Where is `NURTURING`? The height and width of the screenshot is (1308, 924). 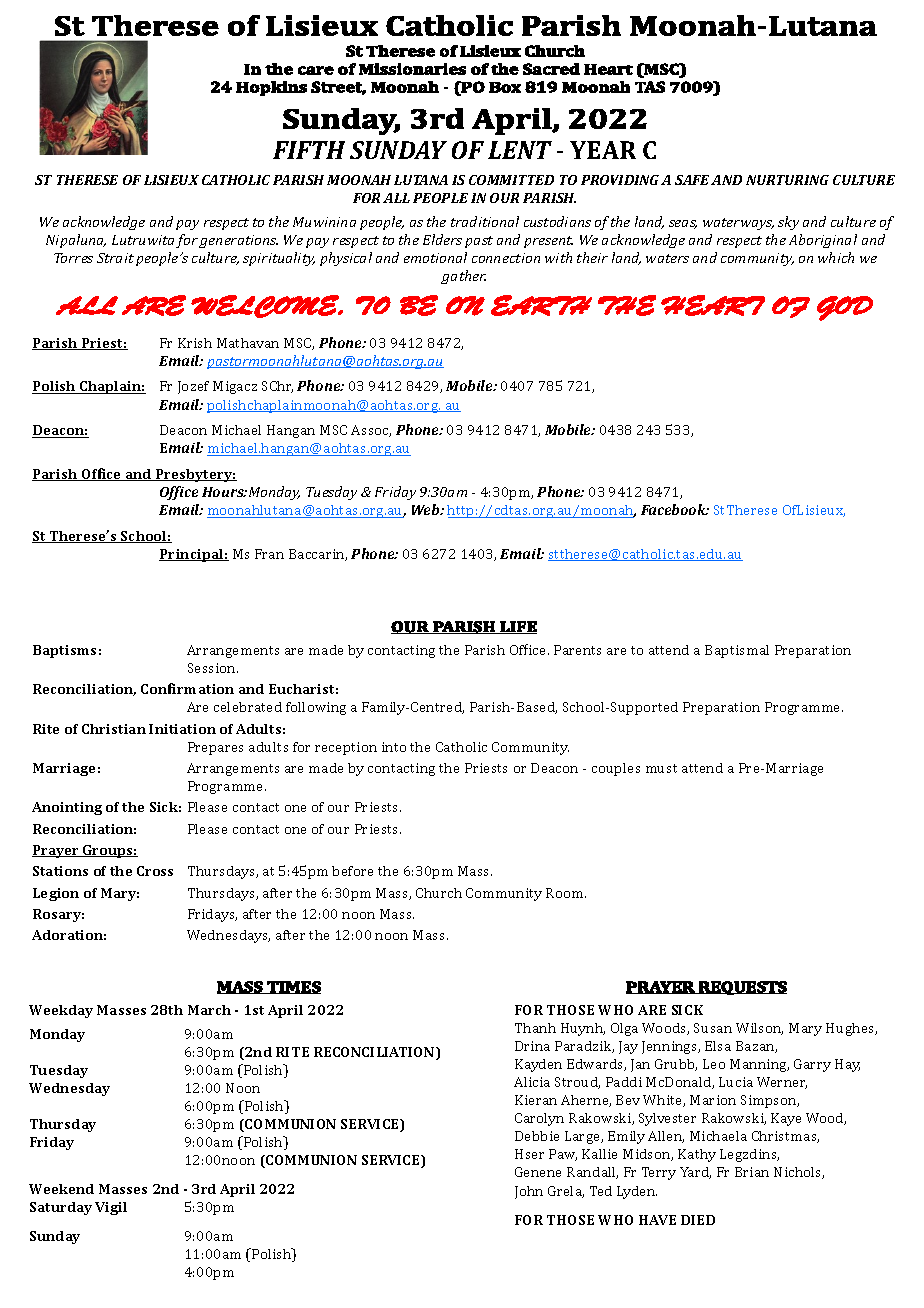
NURTURING is located at coordinates (787, 180).
